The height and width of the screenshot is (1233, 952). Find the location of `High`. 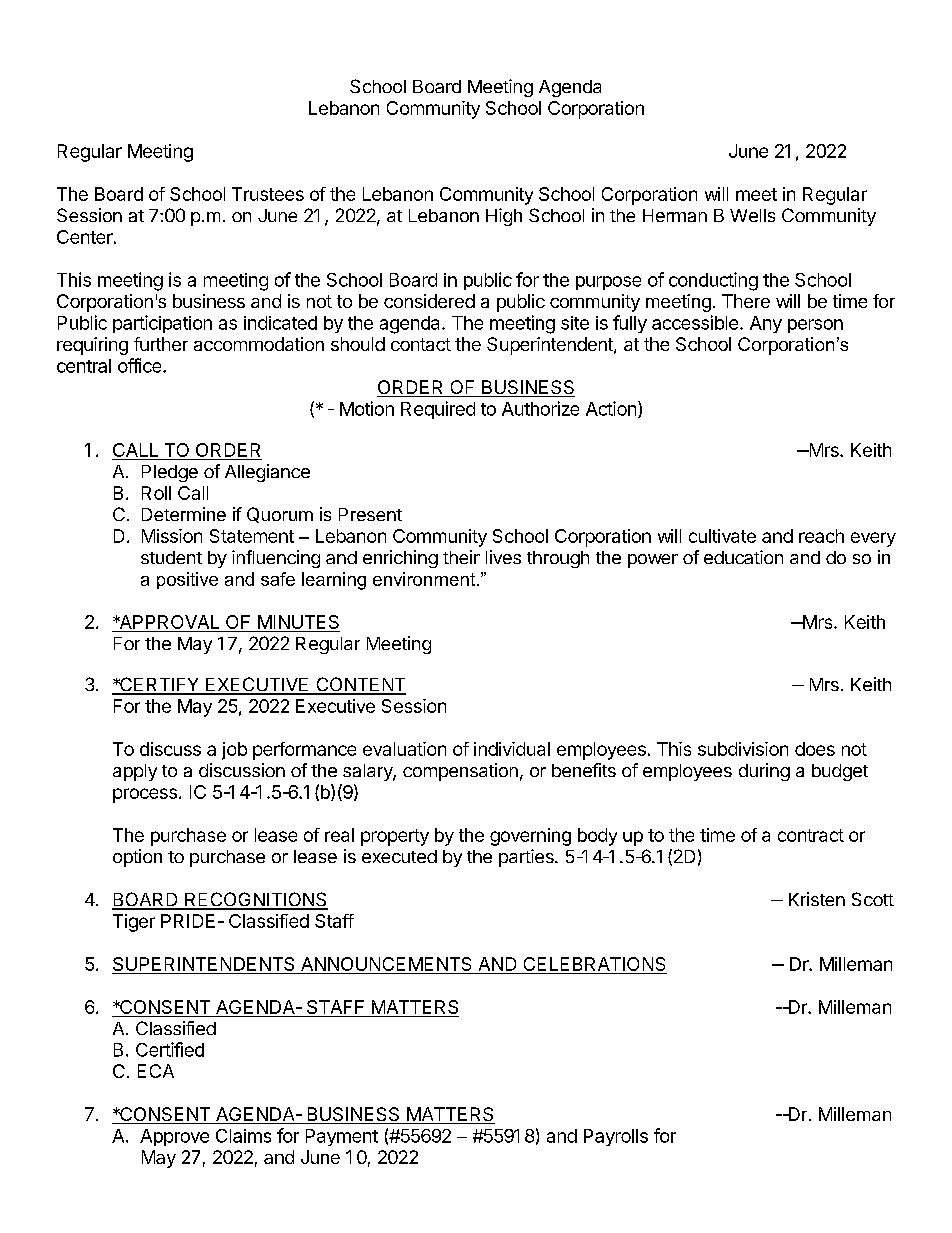

High is located at coordinates (504, 217).
